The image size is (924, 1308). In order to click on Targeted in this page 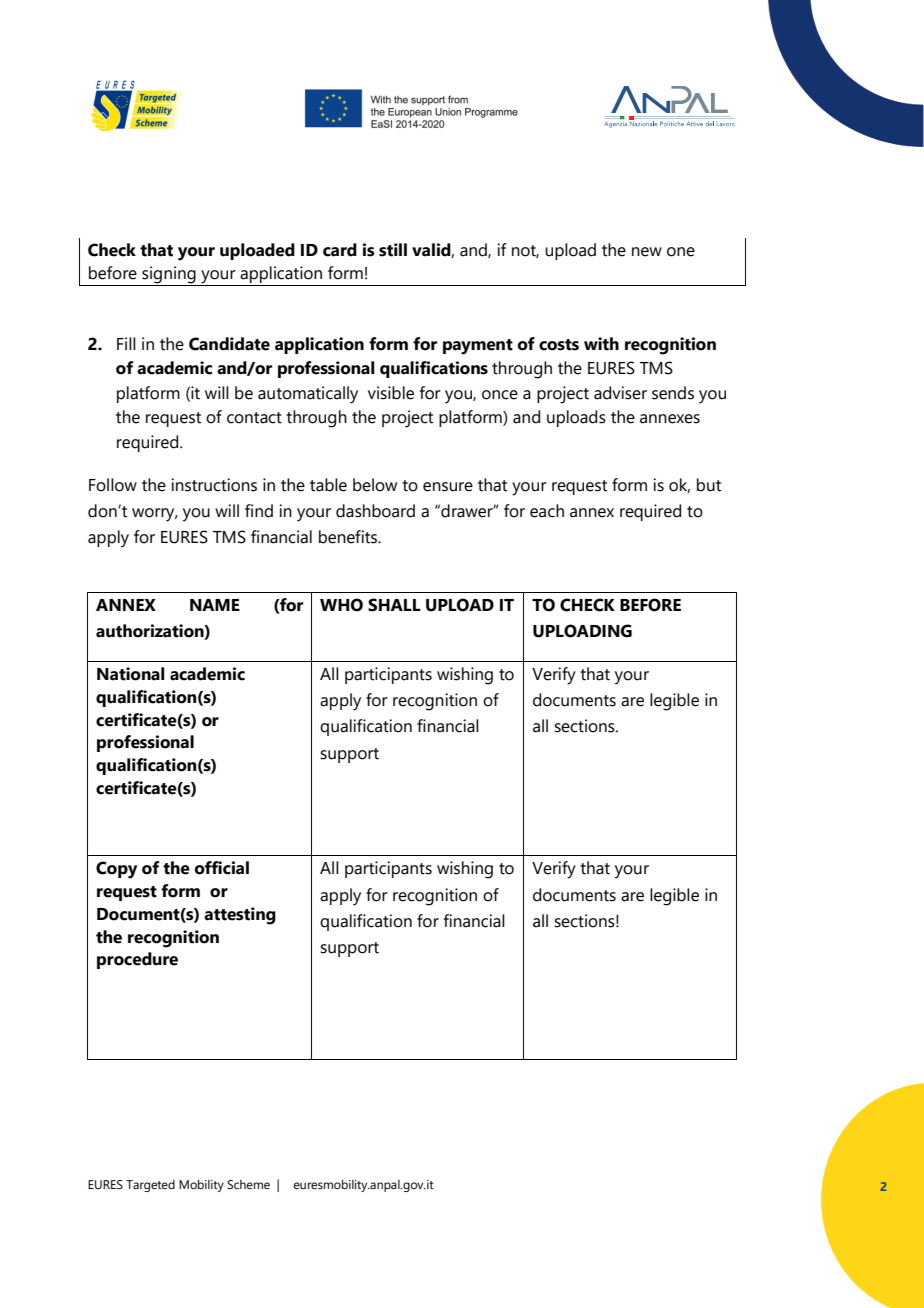, I will do `click(150, 1186)`.
